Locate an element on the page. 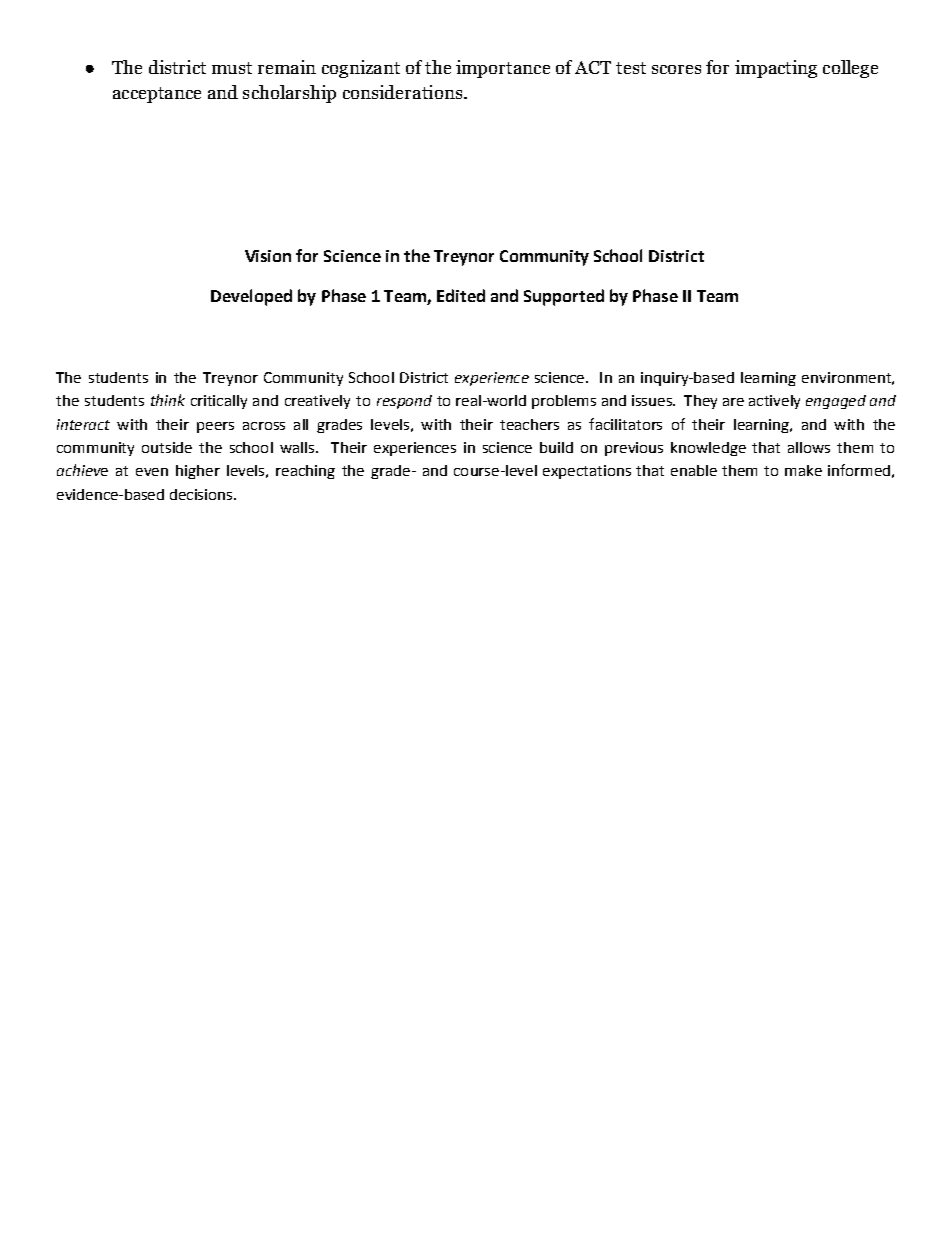 This document has width=952, height=1233. Supported is located at coordinates (564, 297).
